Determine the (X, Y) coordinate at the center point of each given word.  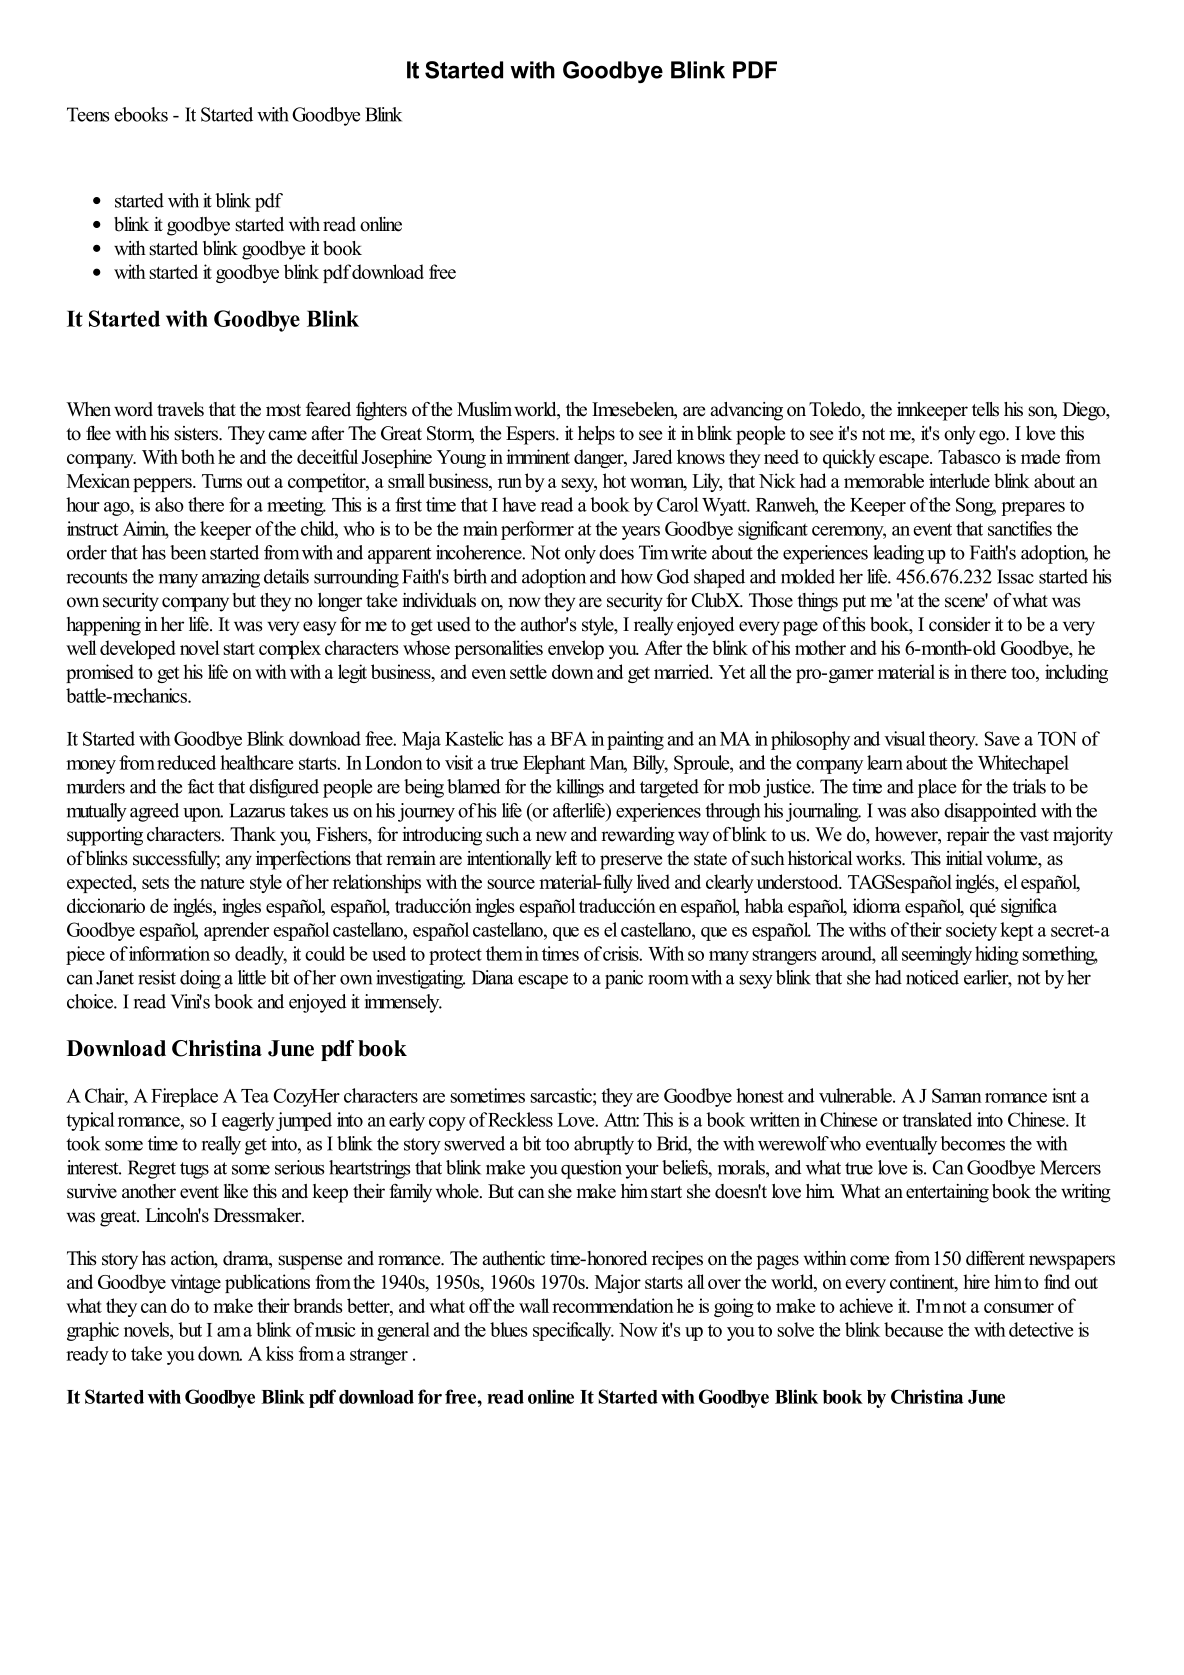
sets (155, 883)
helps (596, 435)
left (566, 858)
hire (976, 1281)
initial (964, 858)
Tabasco (969, 456)
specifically (573, 1331)
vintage (195, 1283)
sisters (197, 433)
